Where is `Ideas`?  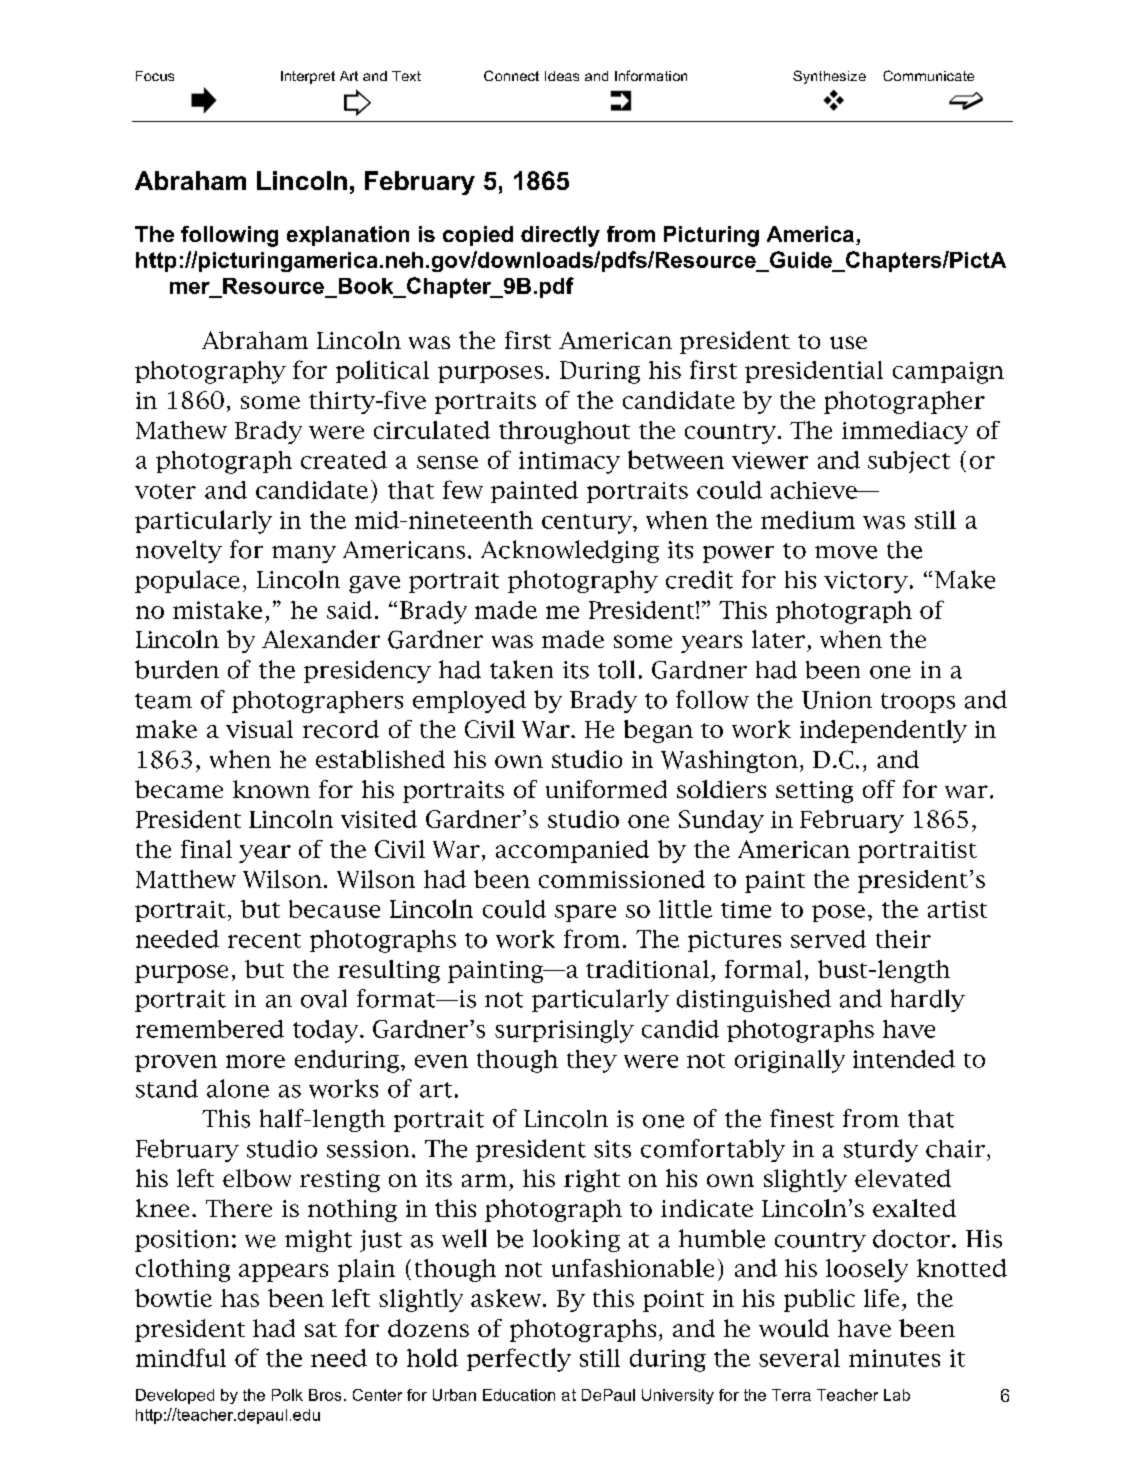
Ideas is located at coordinates (562, 76).
